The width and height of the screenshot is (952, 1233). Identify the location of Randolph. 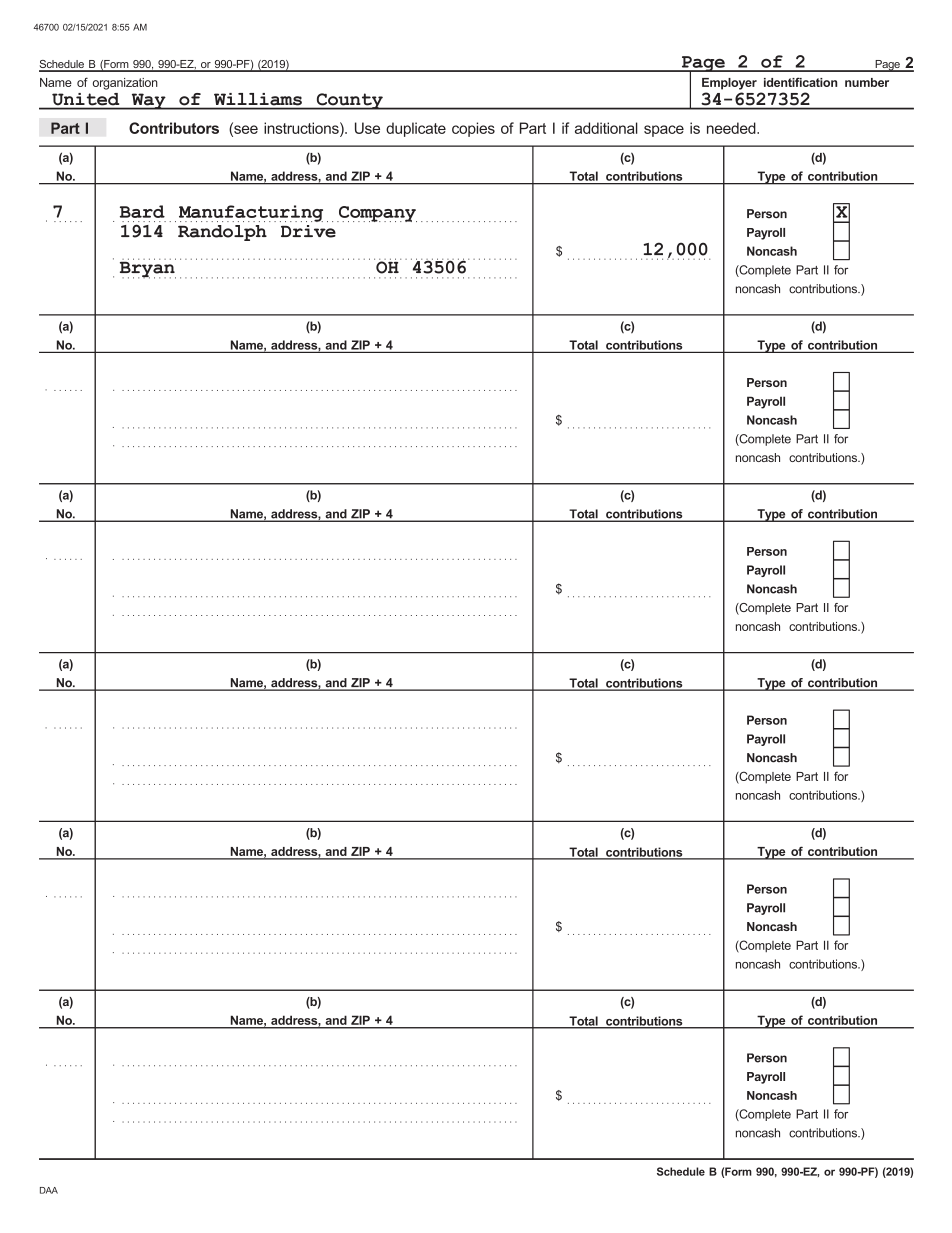
(222, 233).
